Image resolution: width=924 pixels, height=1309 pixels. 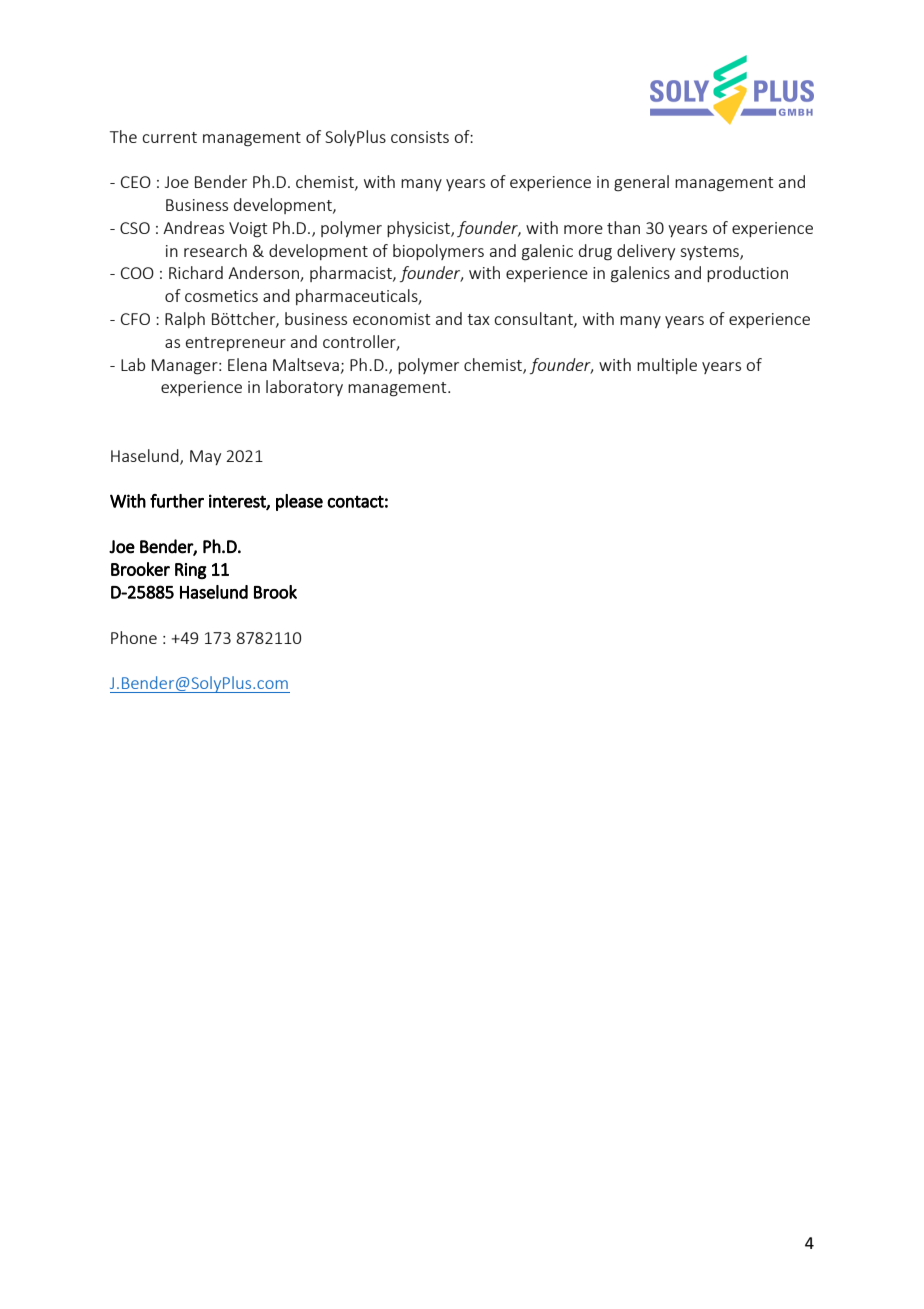 I want to click on current, so click(x=169, y=137).
